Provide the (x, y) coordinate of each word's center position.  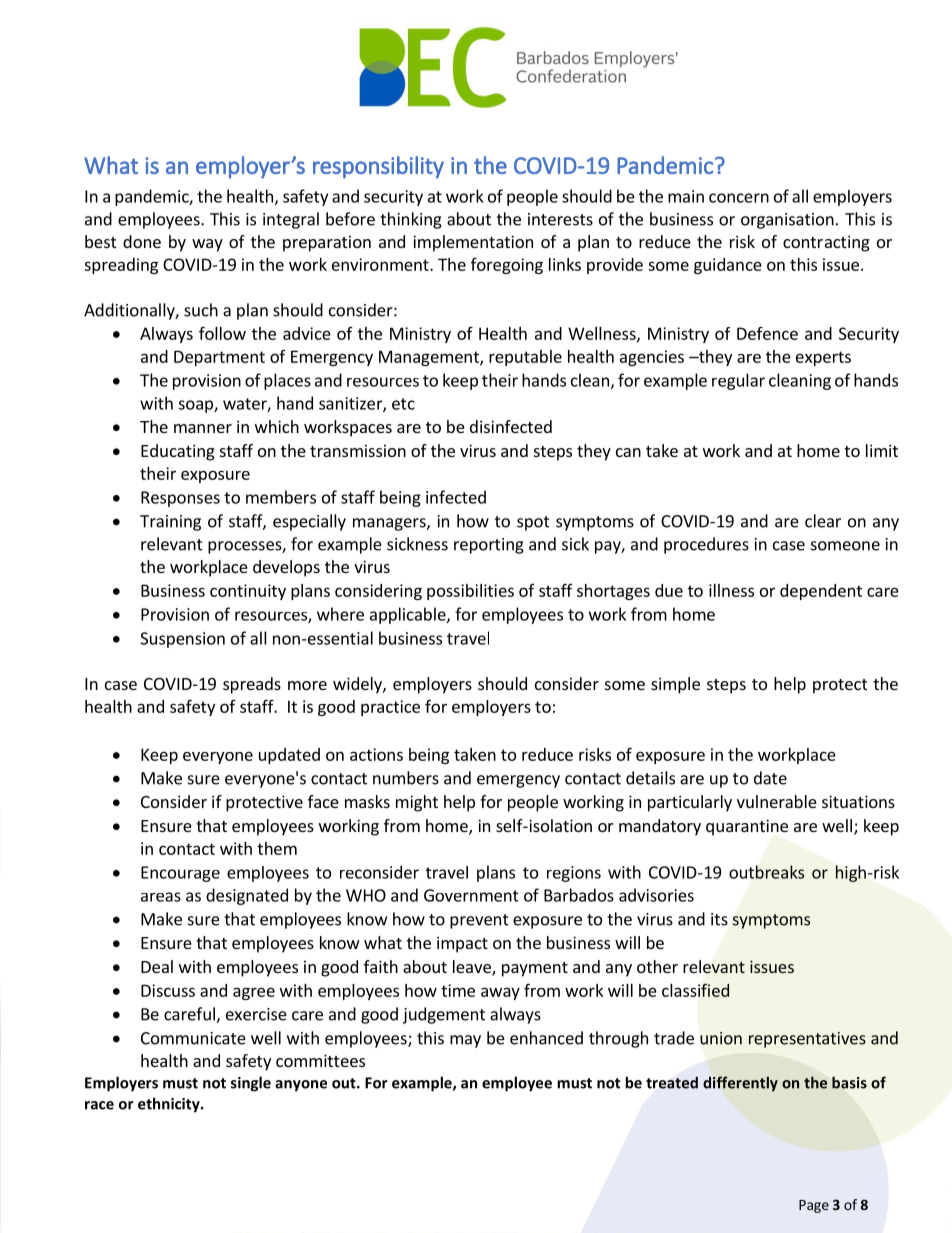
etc (403, 404)
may (465, 1041)
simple (675, 685)
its (719, 919)
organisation (787, 221)
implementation (473, 243)
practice (390, 708)
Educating (178, 452)
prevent (479, 921)
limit (882, 450)
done (142, 241)
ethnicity (170, 1105)
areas (161, 897)
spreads (252, 685)
